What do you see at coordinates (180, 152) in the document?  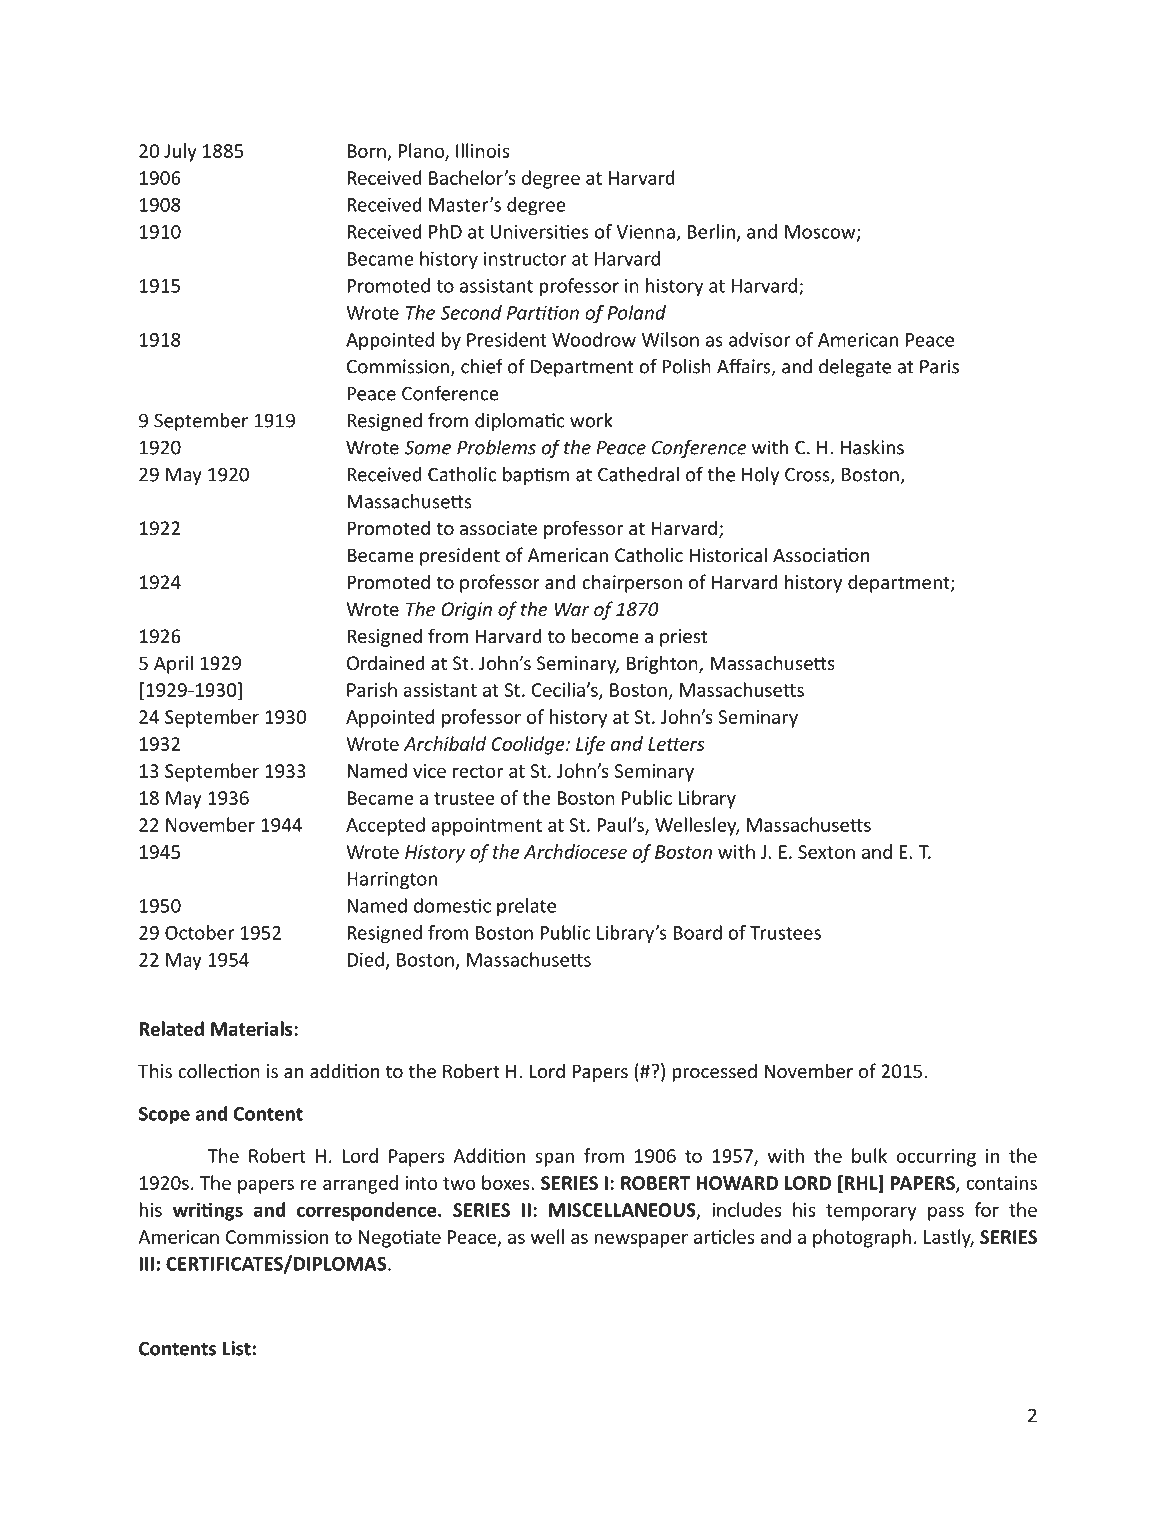 I see `July` at bounding box center [180, 152].
